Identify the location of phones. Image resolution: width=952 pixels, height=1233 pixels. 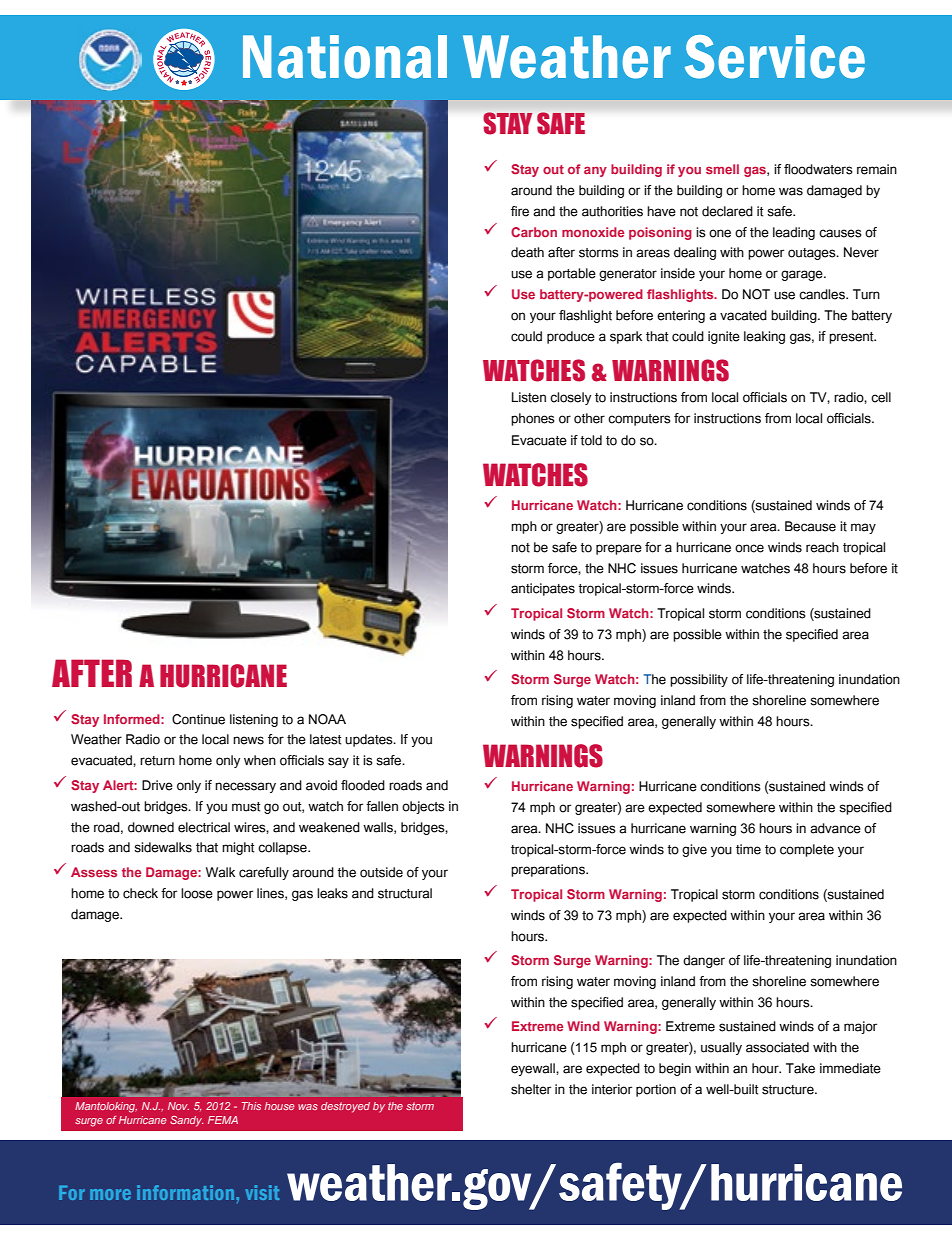
(533, 419).
